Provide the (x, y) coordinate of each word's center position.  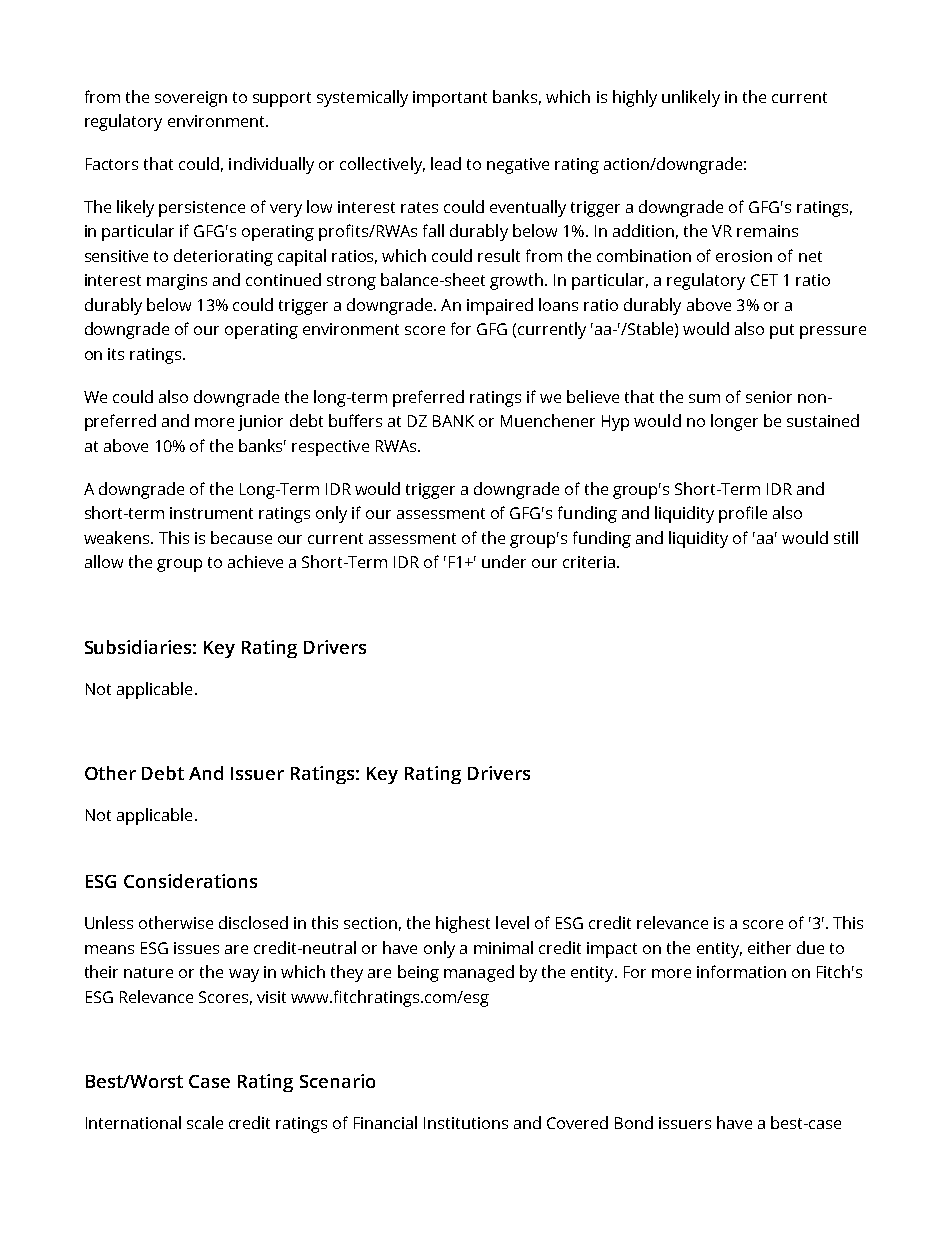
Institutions (466, 1123)
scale (205, 1122)
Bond (634, 1122)
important (450, 99)
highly (635, 98)
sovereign (191, 99)
